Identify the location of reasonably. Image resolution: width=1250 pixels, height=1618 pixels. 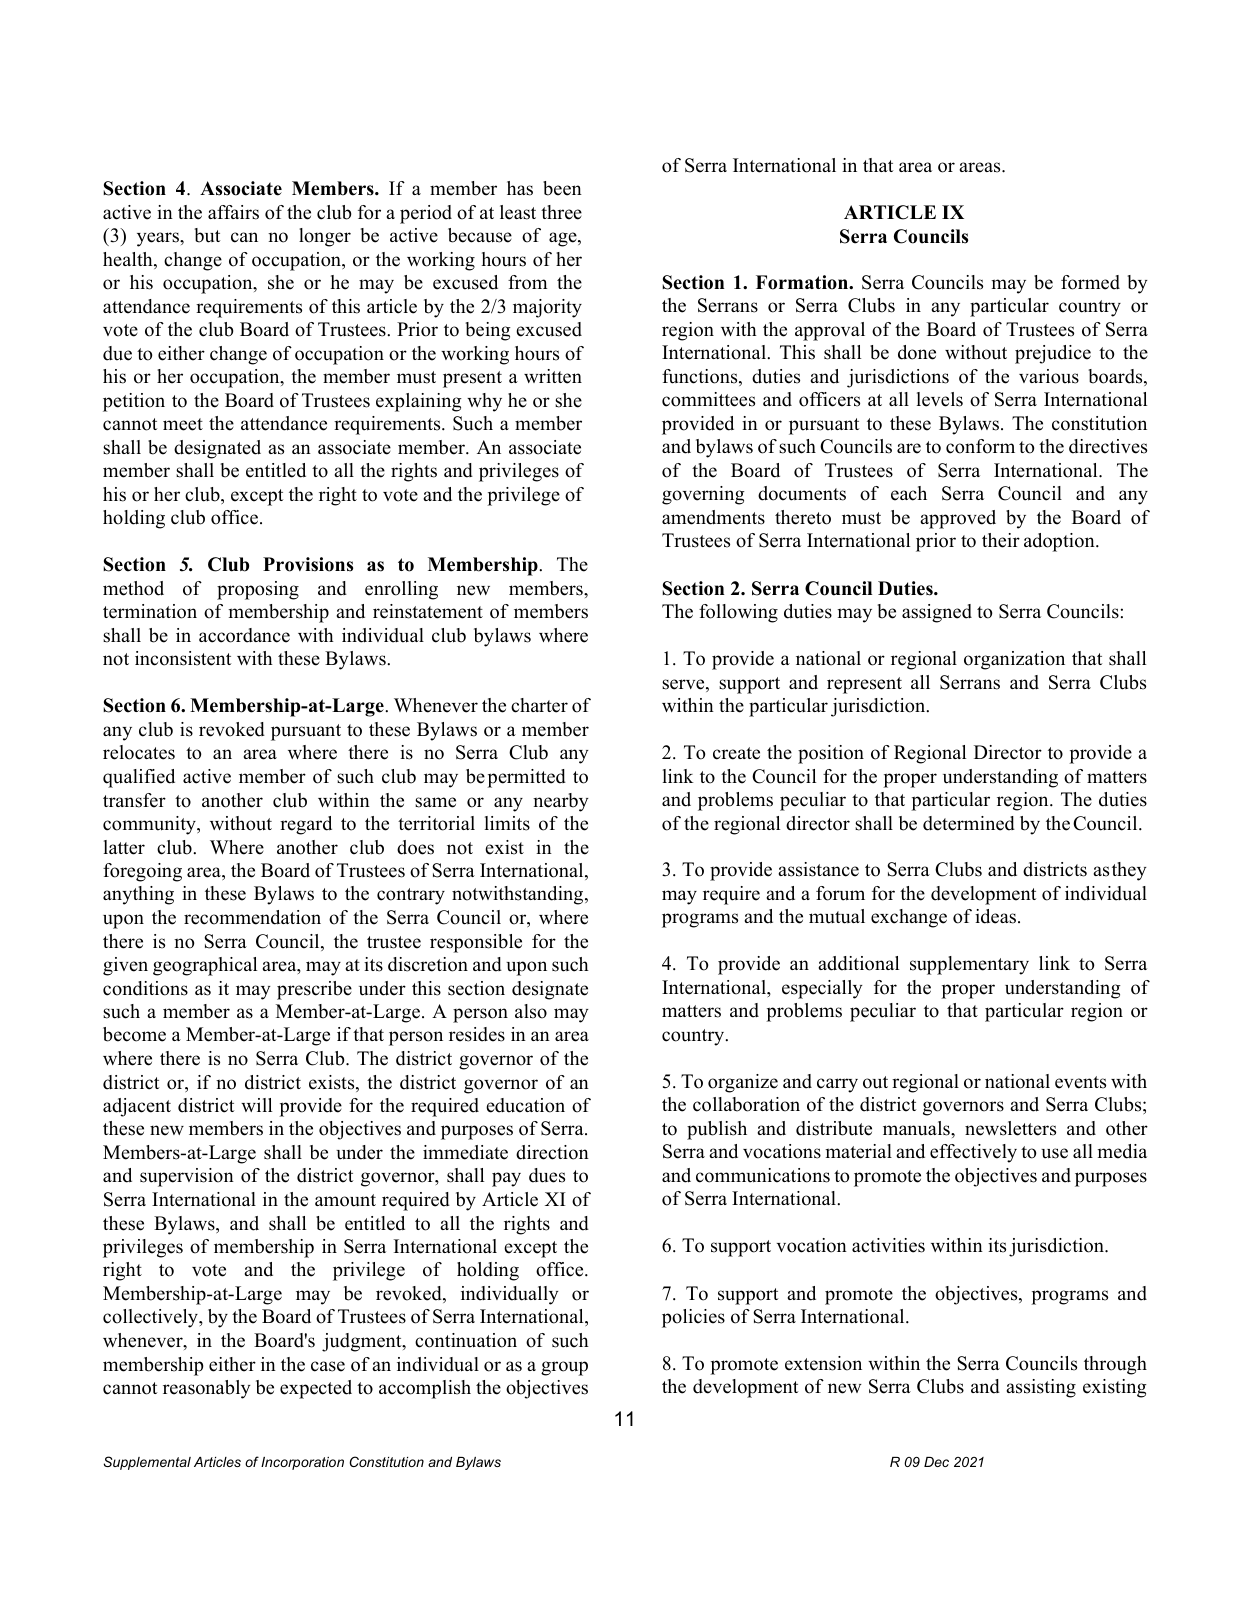
(207, 1389).
